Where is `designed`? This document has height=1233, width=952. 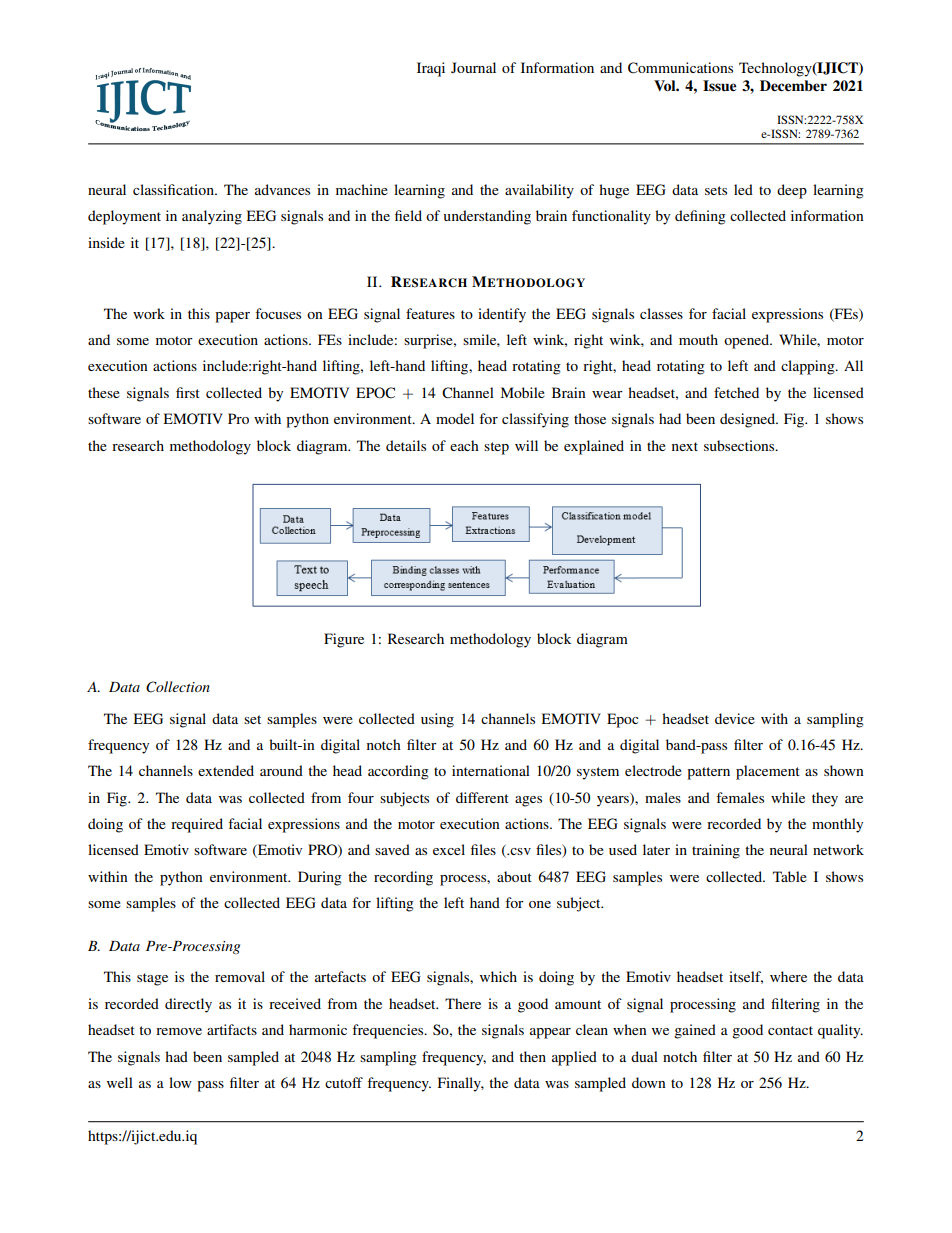
designed is located at coordinates (749, 420).
